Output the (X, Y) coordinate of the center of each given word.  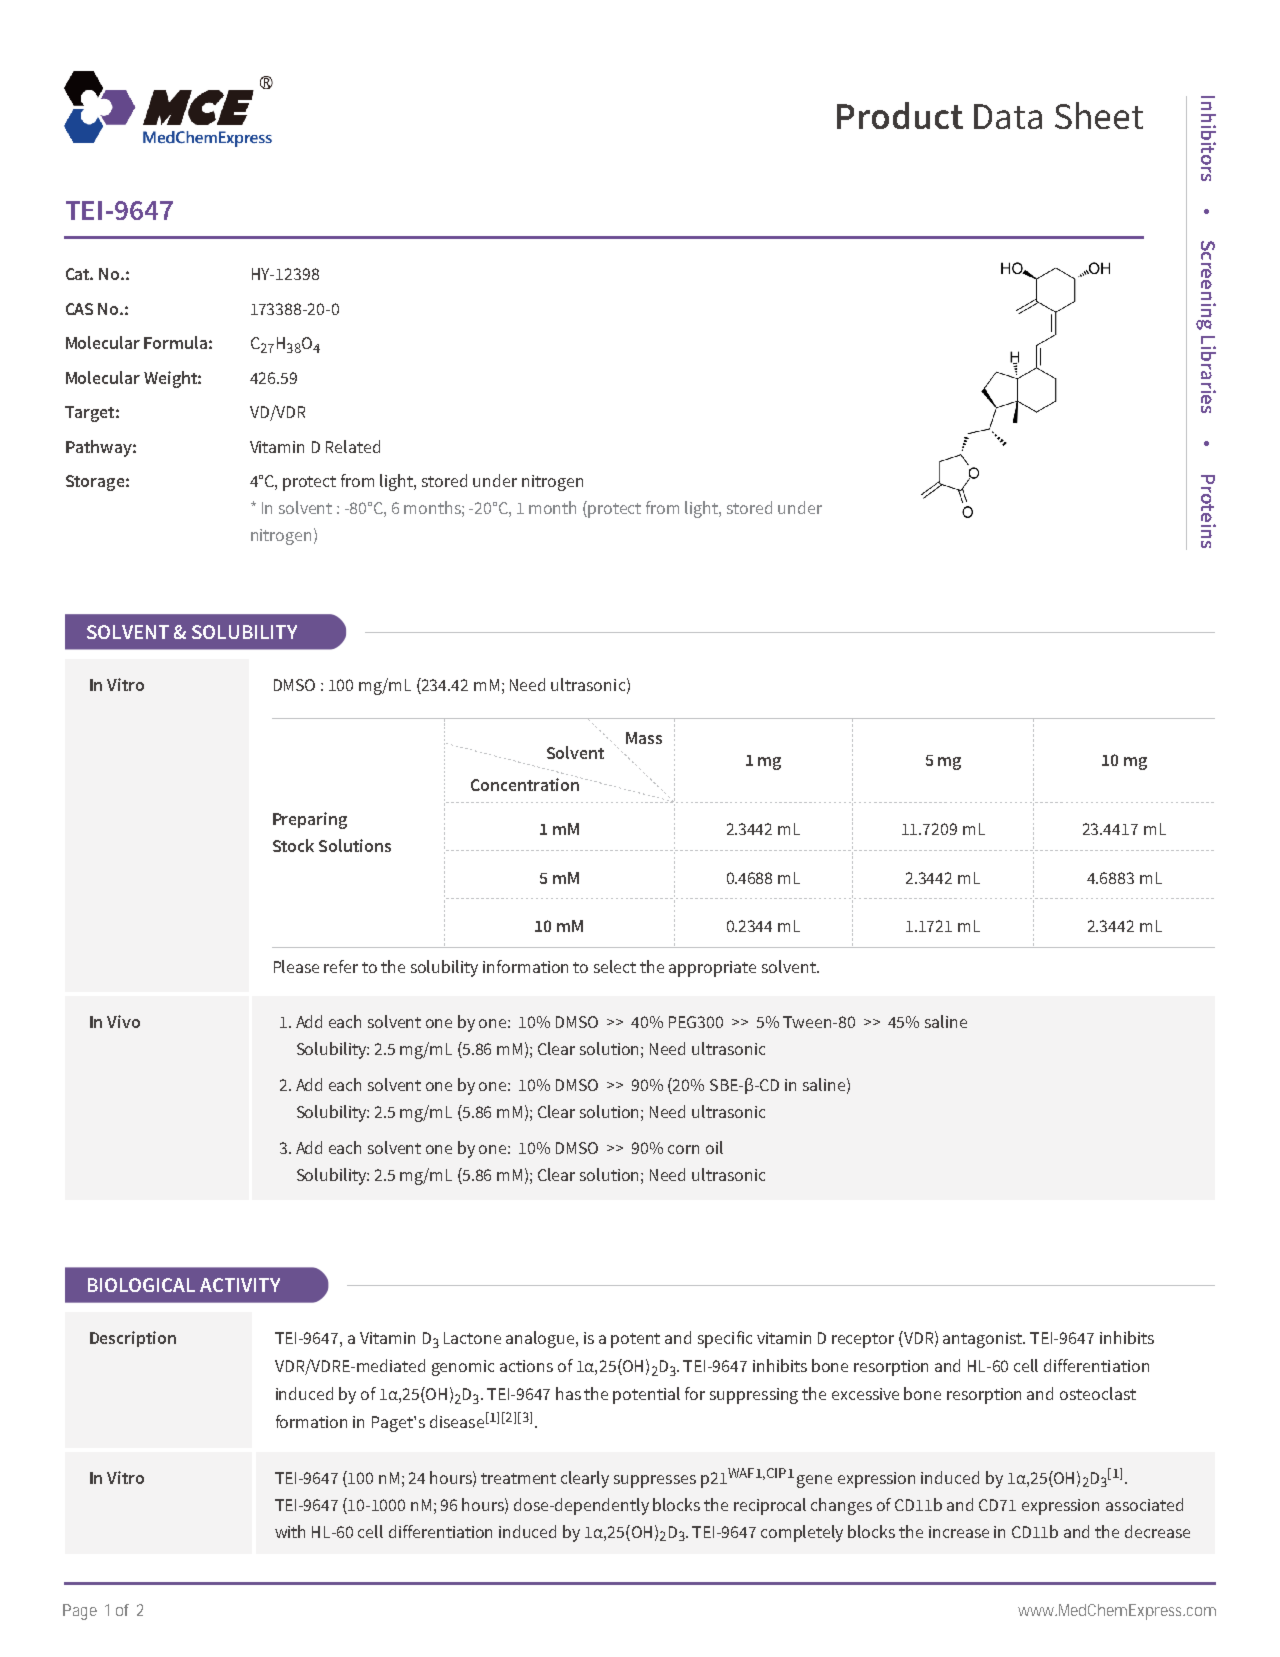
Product (900, 115)
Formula (175, 342)
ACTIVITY (240, 1285)
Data (1008, 116)
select (615, 966)
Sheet (1099, 115)
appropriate (712, 969)
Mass (644, 738)
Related (353, 446)
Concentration (526, 783)
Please (296, 966)
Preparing (310, 820)
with (290, 1531)
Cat (79, 274)
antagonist (984, 1340)
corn (683, 1149)
